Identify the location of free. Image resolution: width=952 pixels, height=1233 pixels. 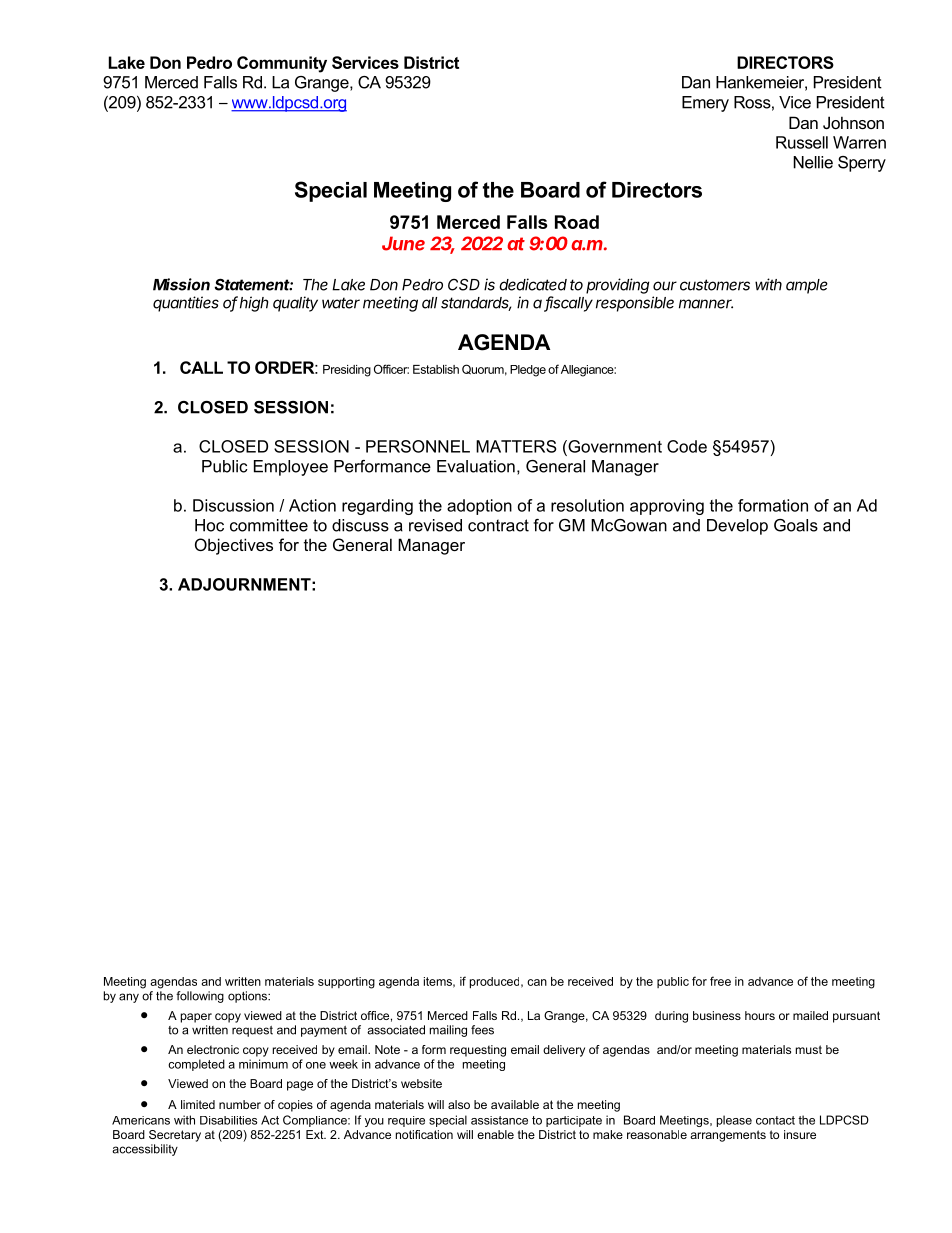
(720, 981).
